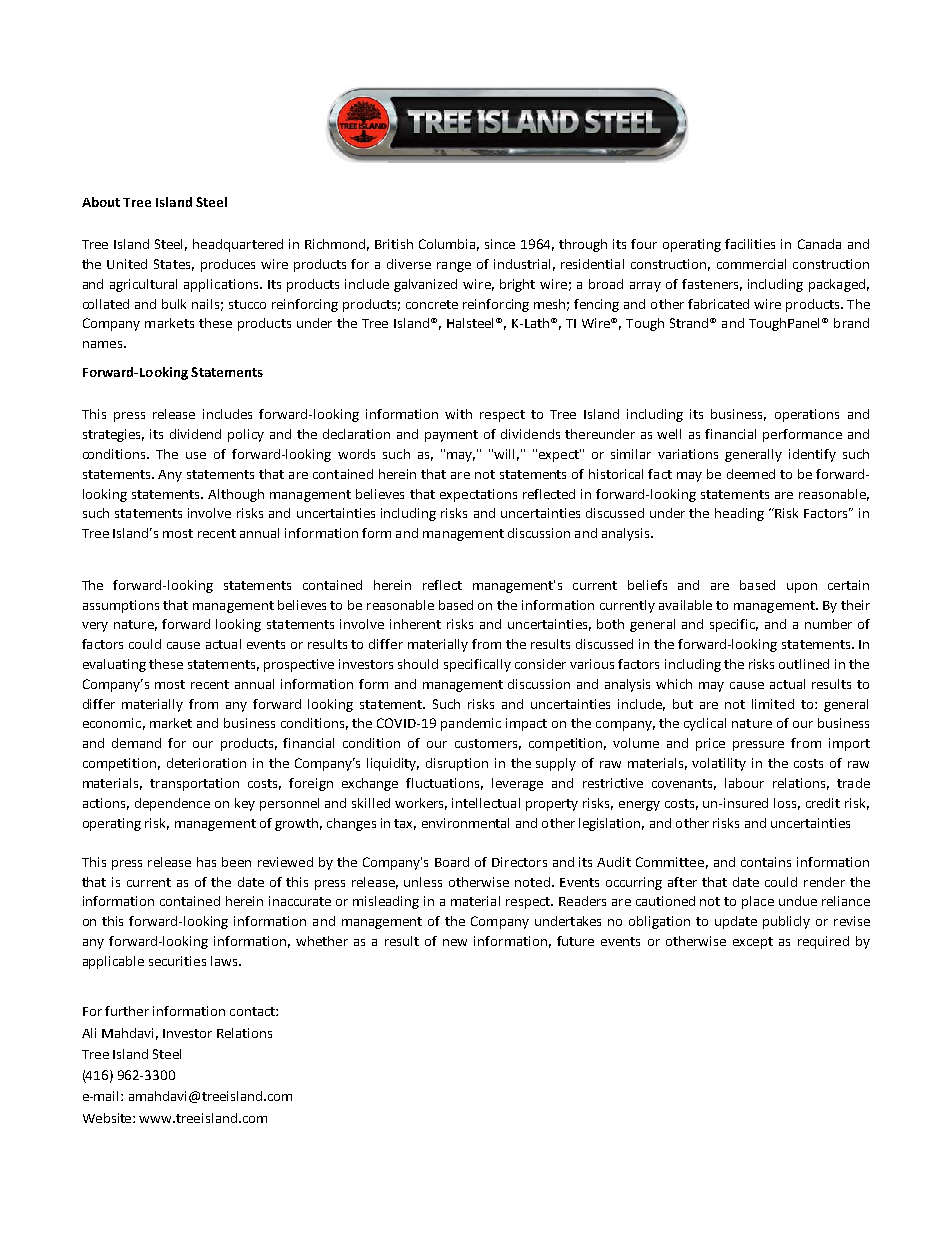  I want to click on further, so click(127, 1011).
